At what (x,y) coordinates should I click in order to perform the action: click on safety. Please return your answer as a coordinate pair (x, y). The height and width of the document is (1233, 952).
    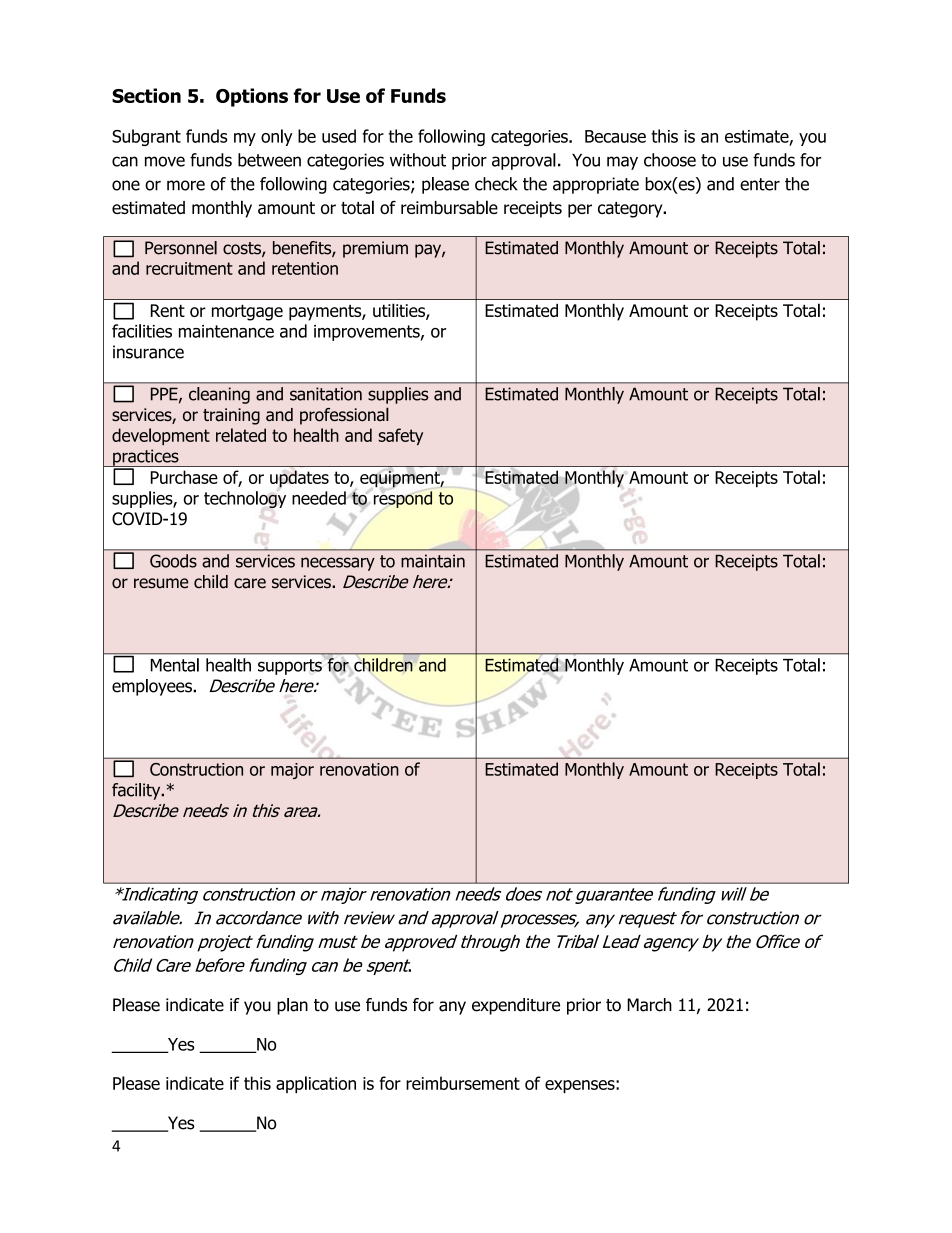
    Looking at the image, I should click on (400, 436).
